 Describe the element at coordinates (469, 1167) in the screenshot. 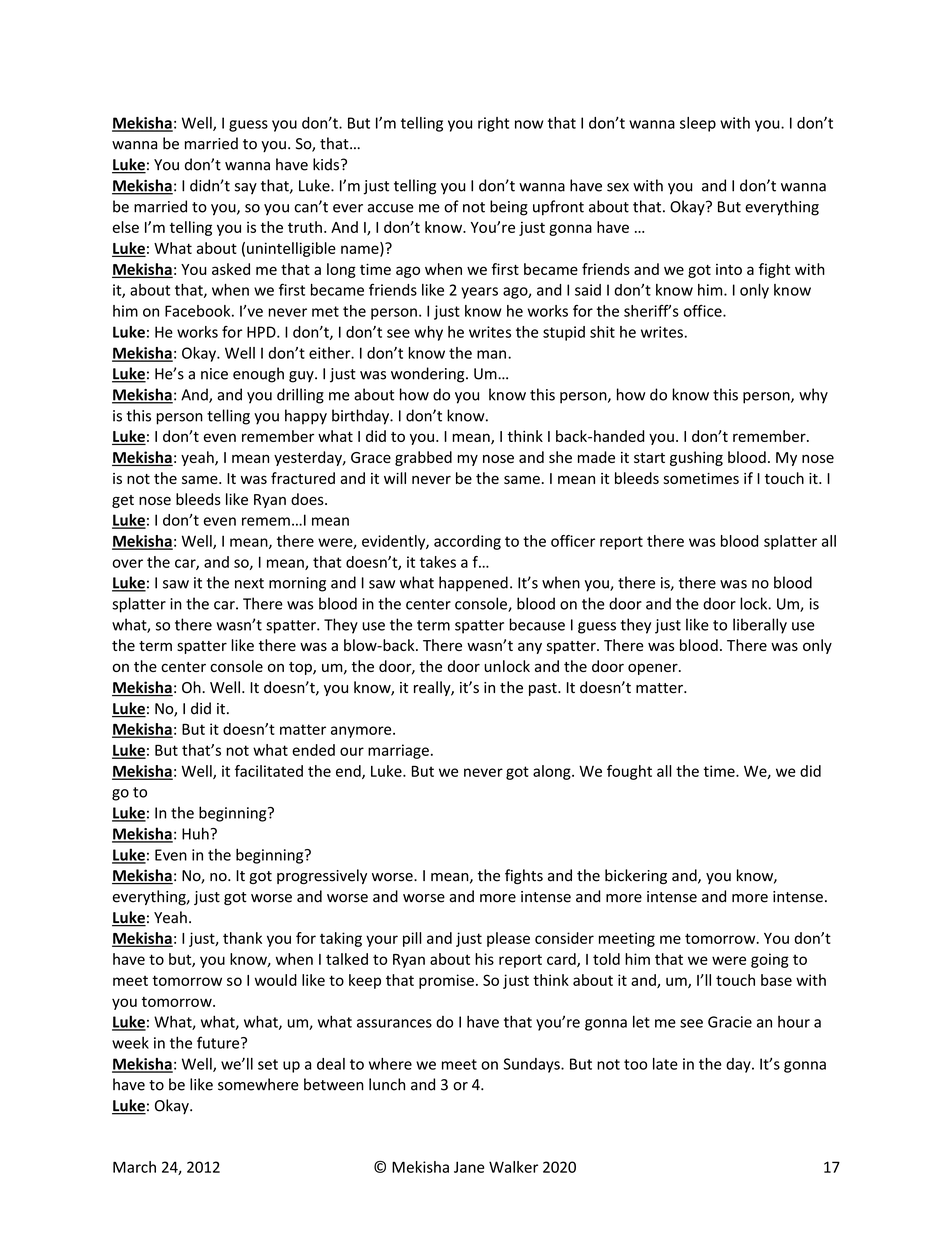

I see `Jane` at that location.
